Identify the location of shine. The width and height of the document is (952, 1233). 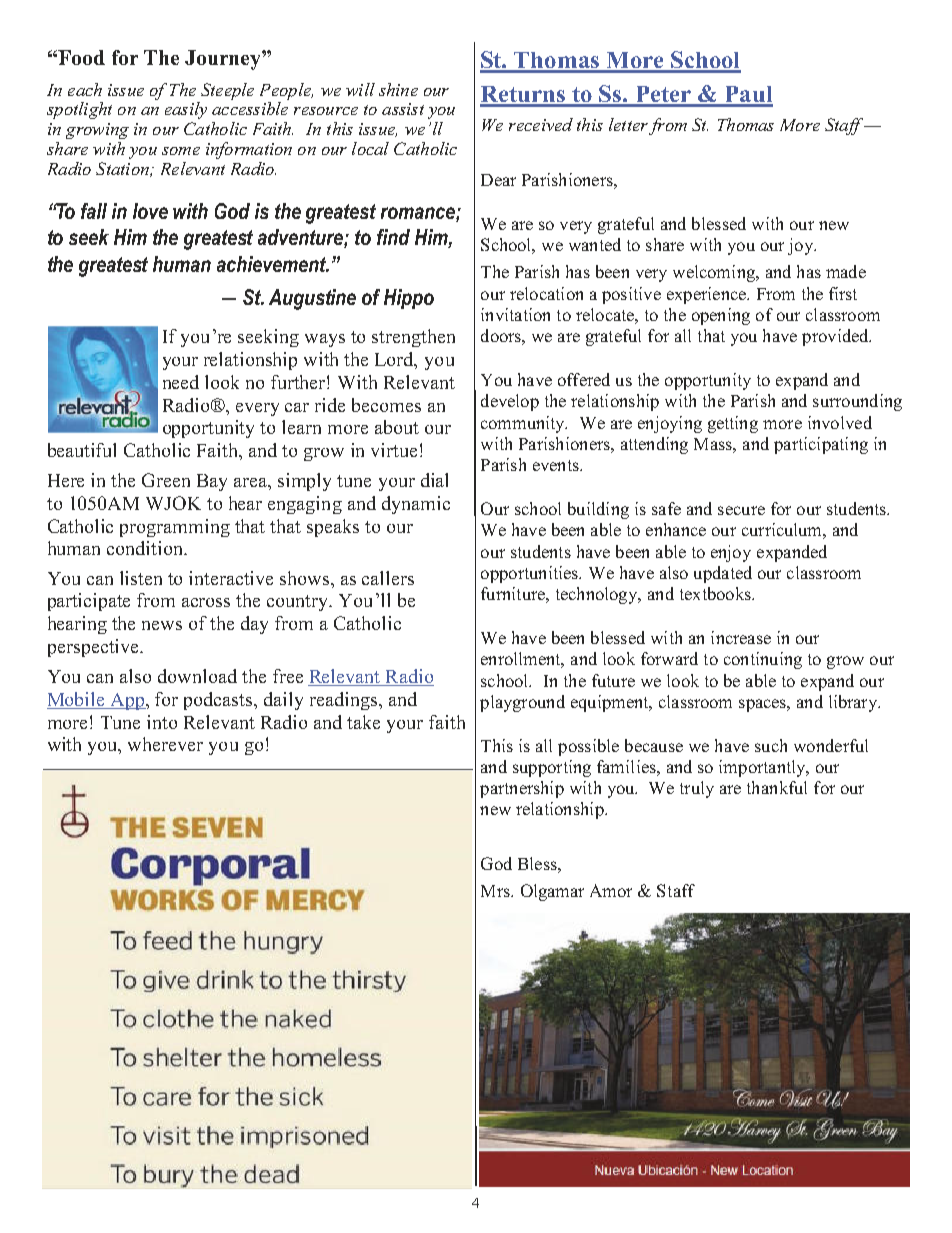
(398, 89).
